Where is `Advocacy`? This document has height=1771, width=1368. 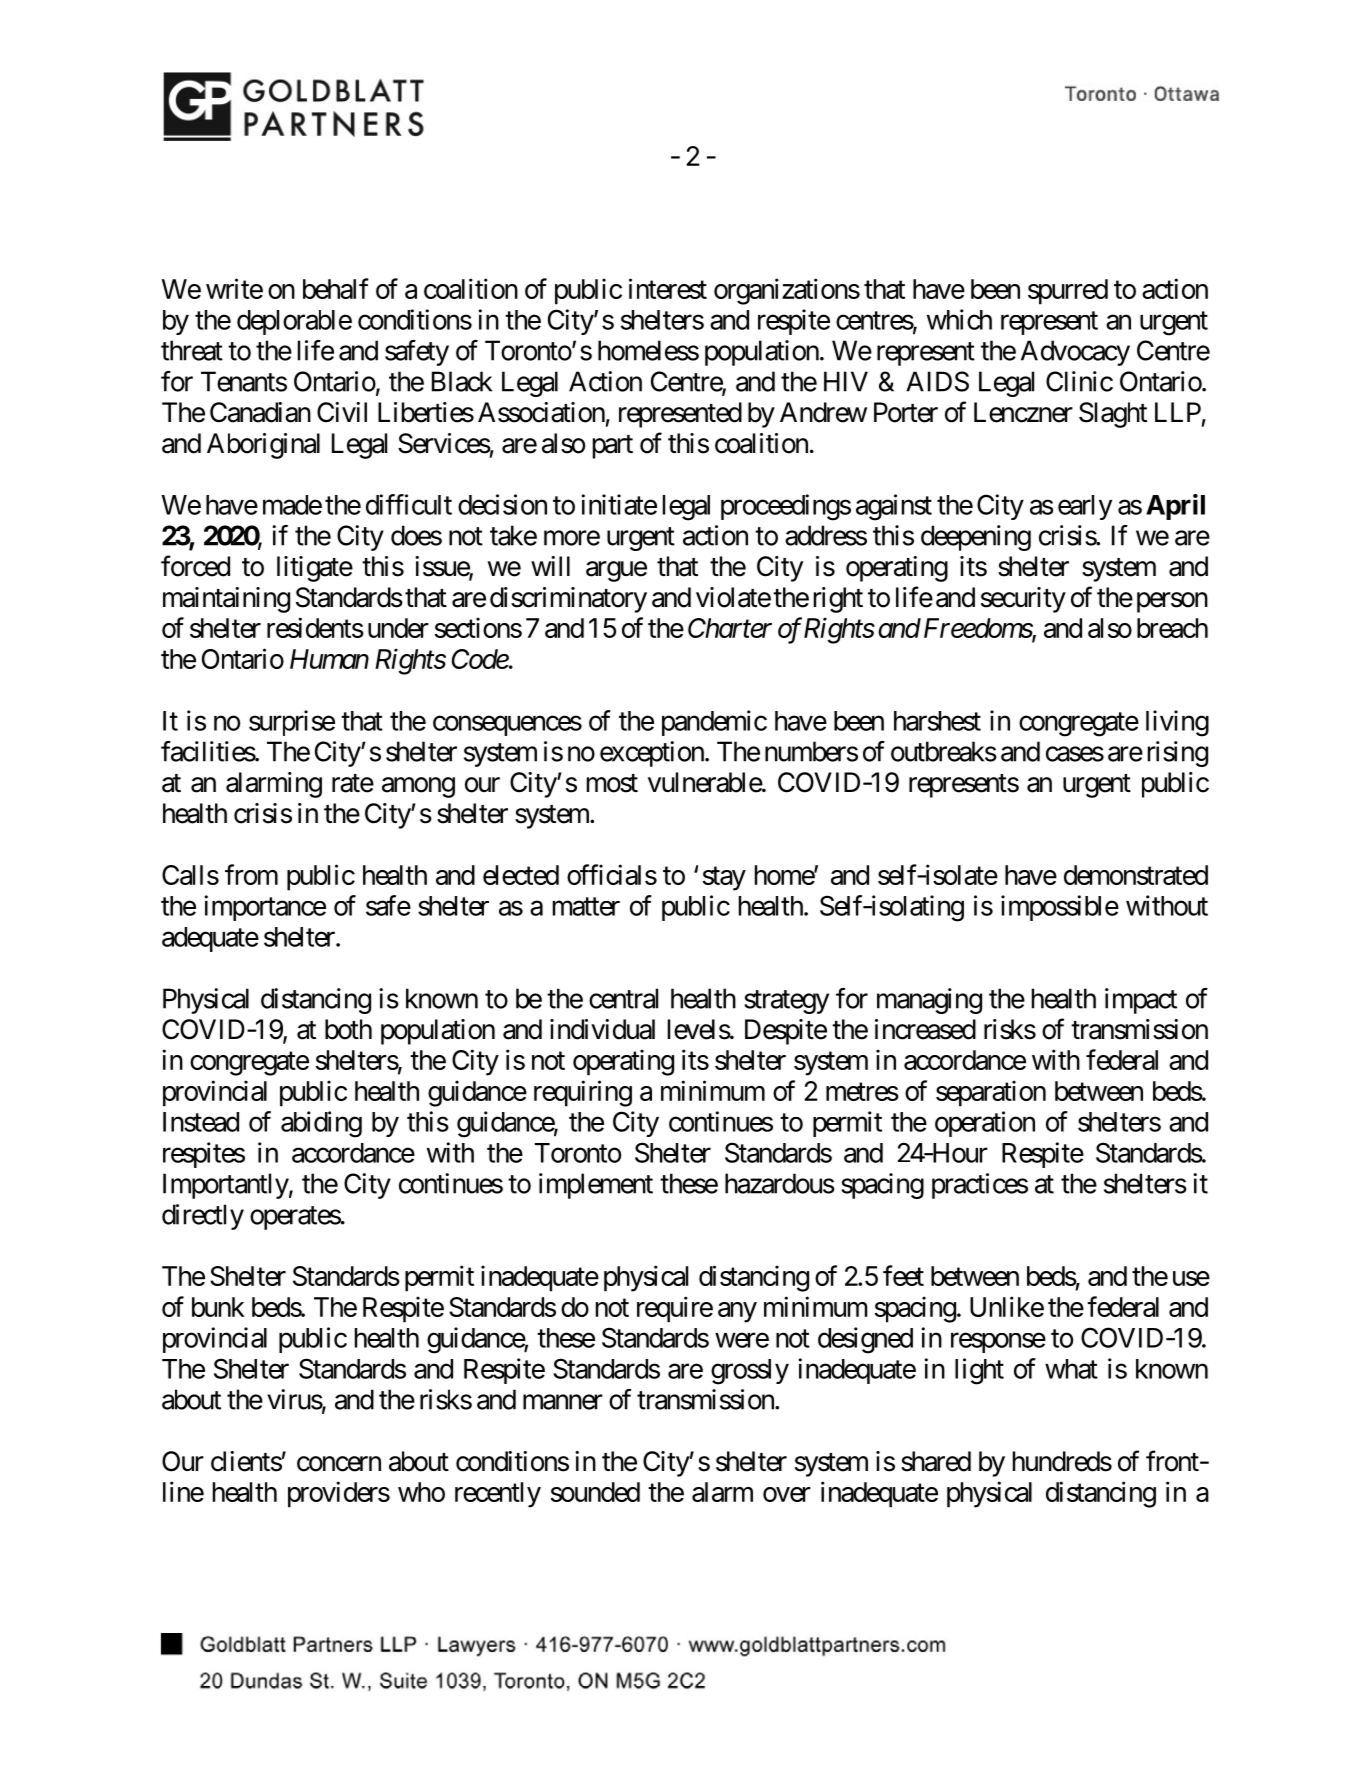 Advocacy is located at coordinates (1075, 353).
